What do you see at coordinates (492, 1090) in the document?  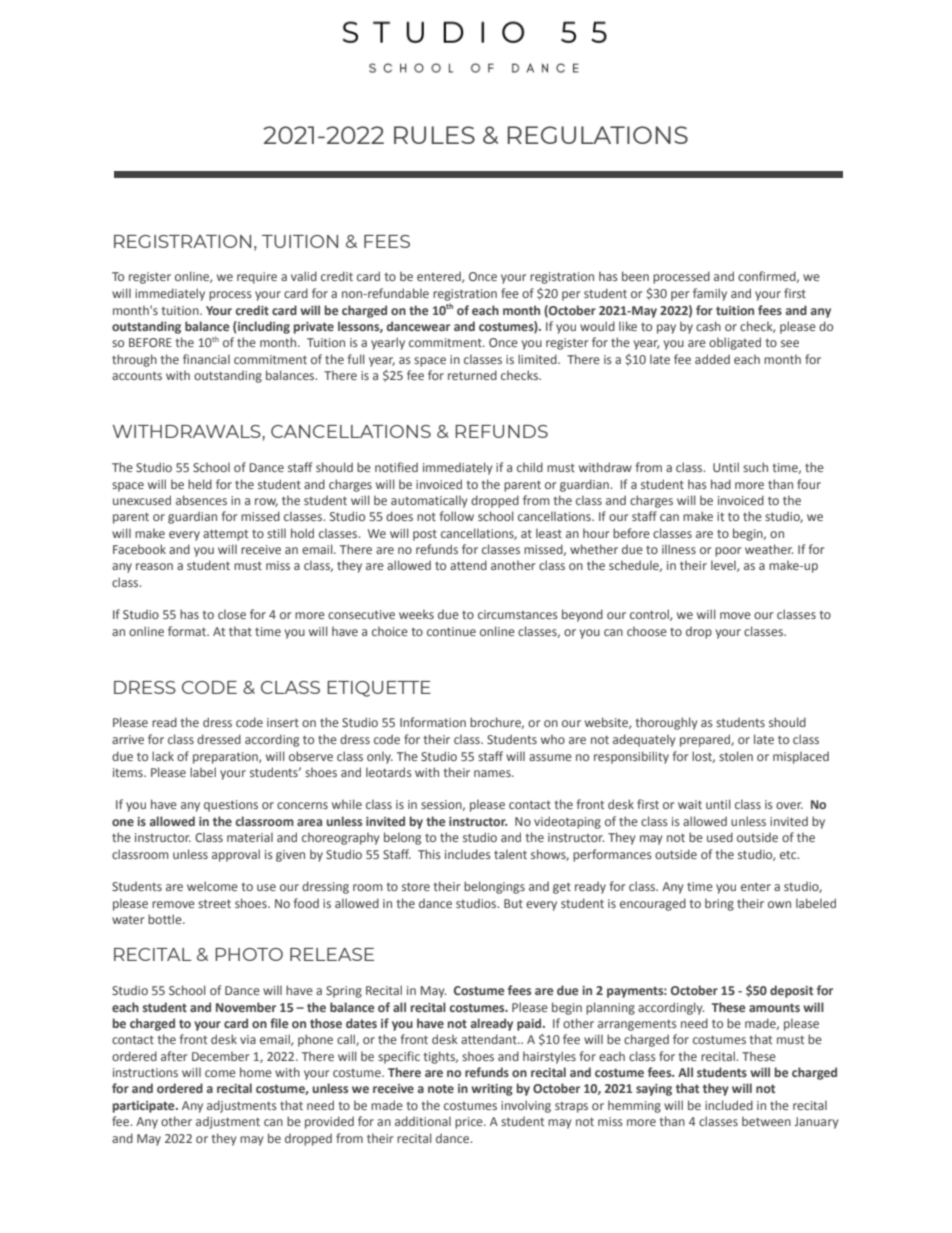 I see `writing` at bounding box center [492, 1090].
